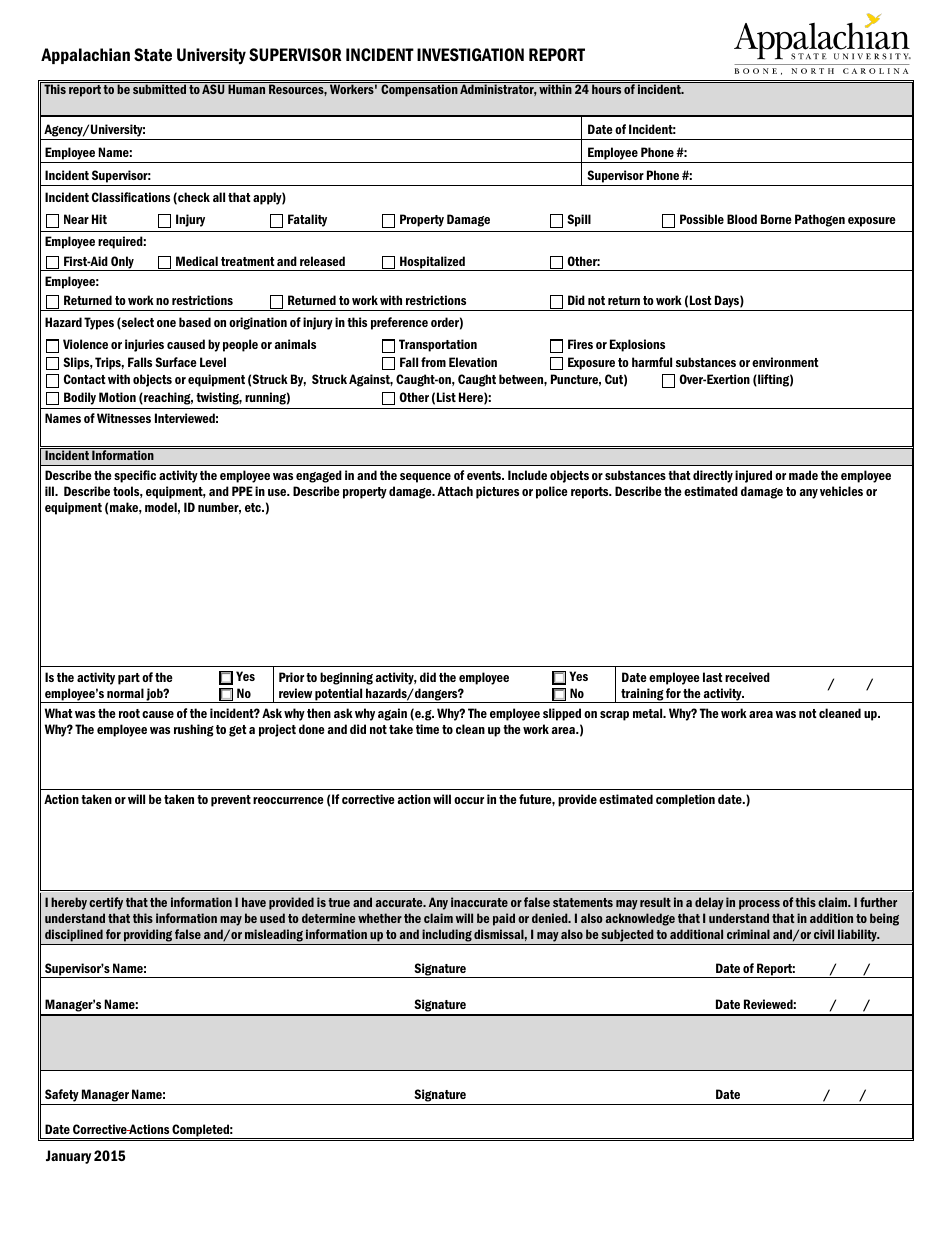 Image resolution: width=952 pixels, height=1233 pixels. Describe the element at coordinates (747, 677) in the document. I see `received` at that location.
